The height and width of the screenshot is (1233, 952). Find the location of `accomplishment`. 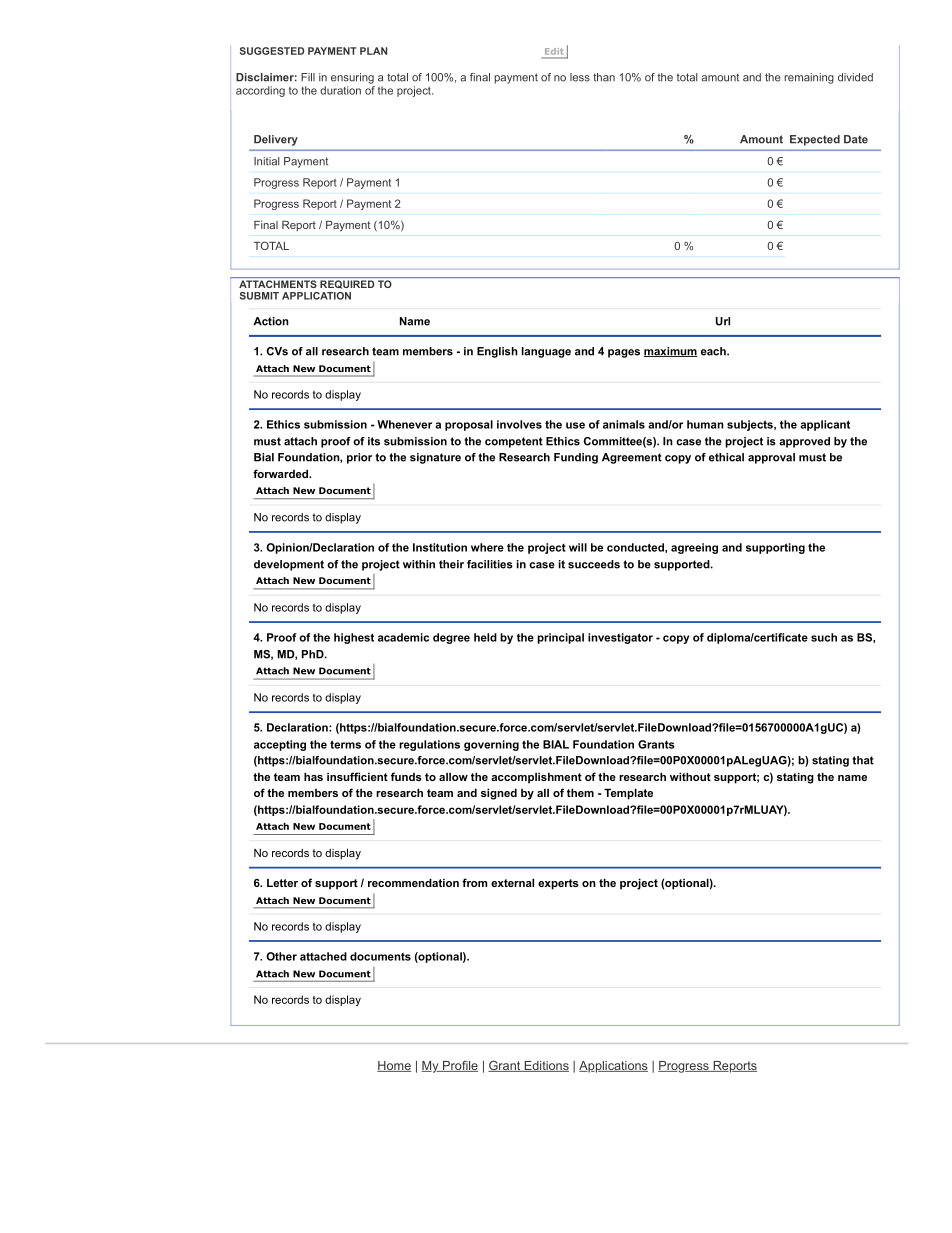

accomplishment is located at coordinates (536, 778).
